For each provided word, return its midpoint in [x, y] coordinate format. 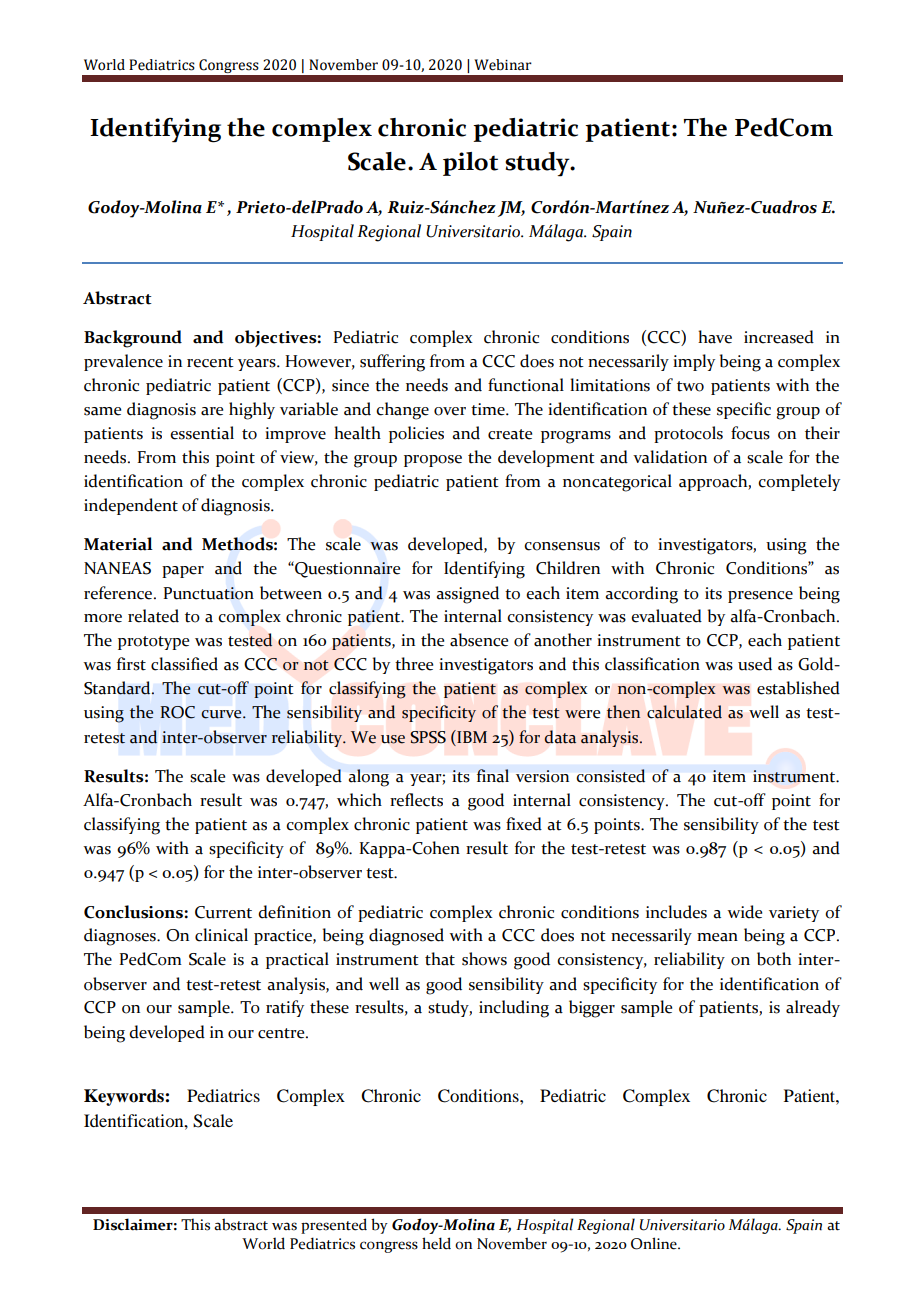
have [715, 337]
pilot [470, 164]
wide [744, 912]
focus [750, 433]
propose [433, 461]
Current [223, 912]
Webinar [503, 65]
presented [334, 1226]
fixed [524, 824]
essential [202, 433]
